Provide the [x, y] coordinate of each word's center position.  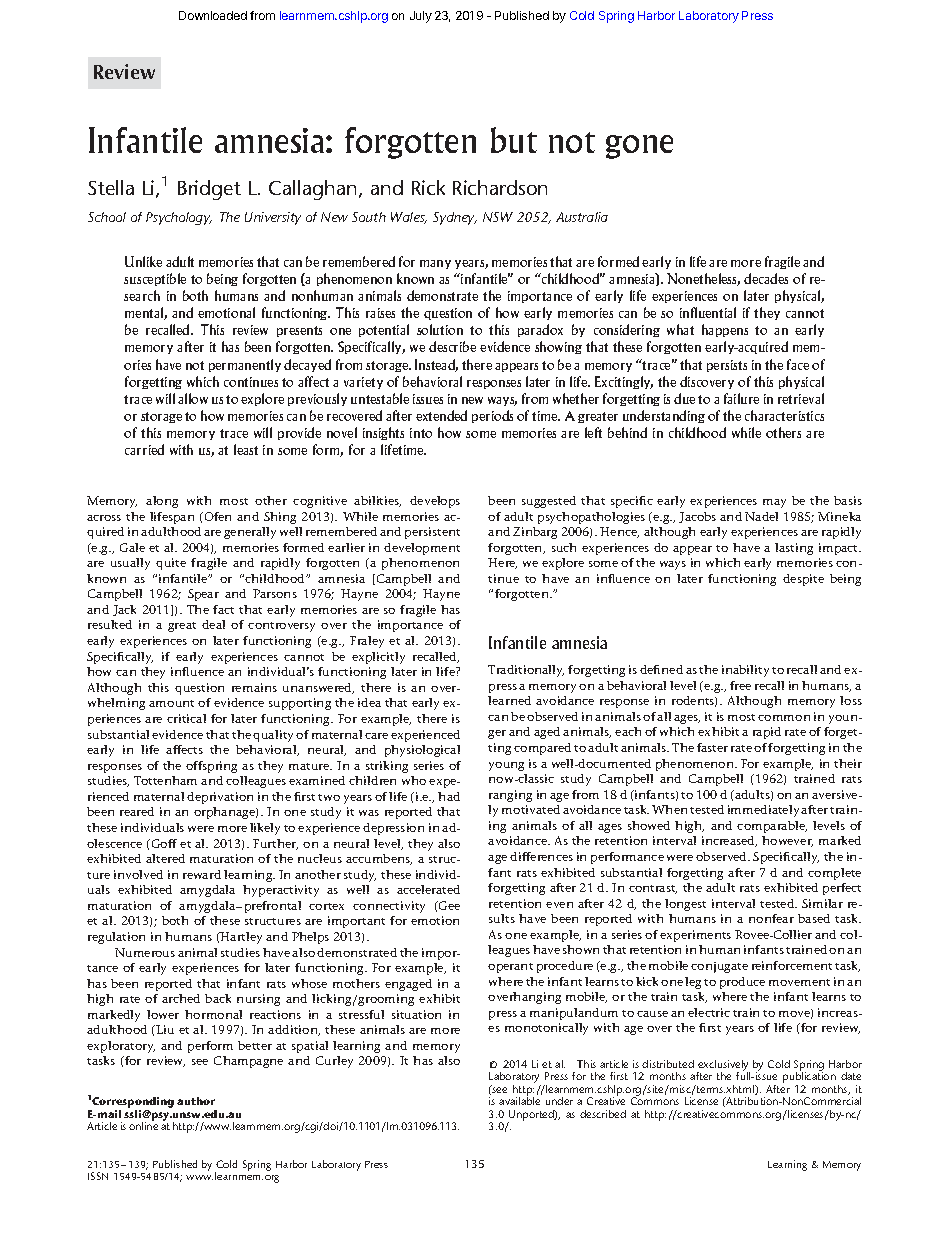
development [422, 549]
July [421, 17]
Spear [203, 595]
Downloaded [213, 15]
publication [809, 1078]
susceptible [155, 279]
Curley [334, 1062]
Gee [448, 905]
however [787, 841]
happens [725, 330]
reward [202, 874]
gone [639, 147]
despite [803, 580]
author [196, 1101]
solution [440, 329]
